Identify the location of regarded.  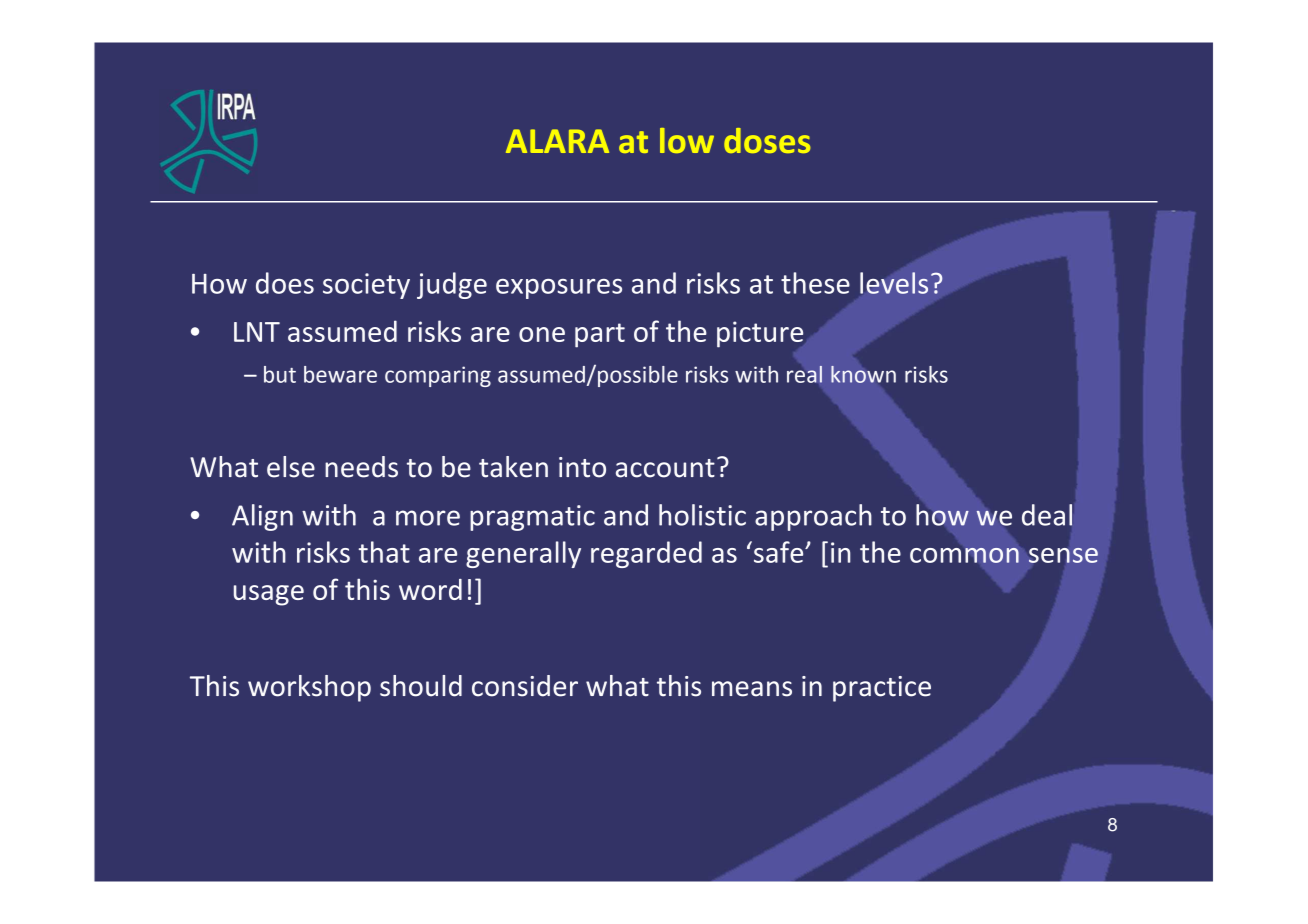
(646, 554).
